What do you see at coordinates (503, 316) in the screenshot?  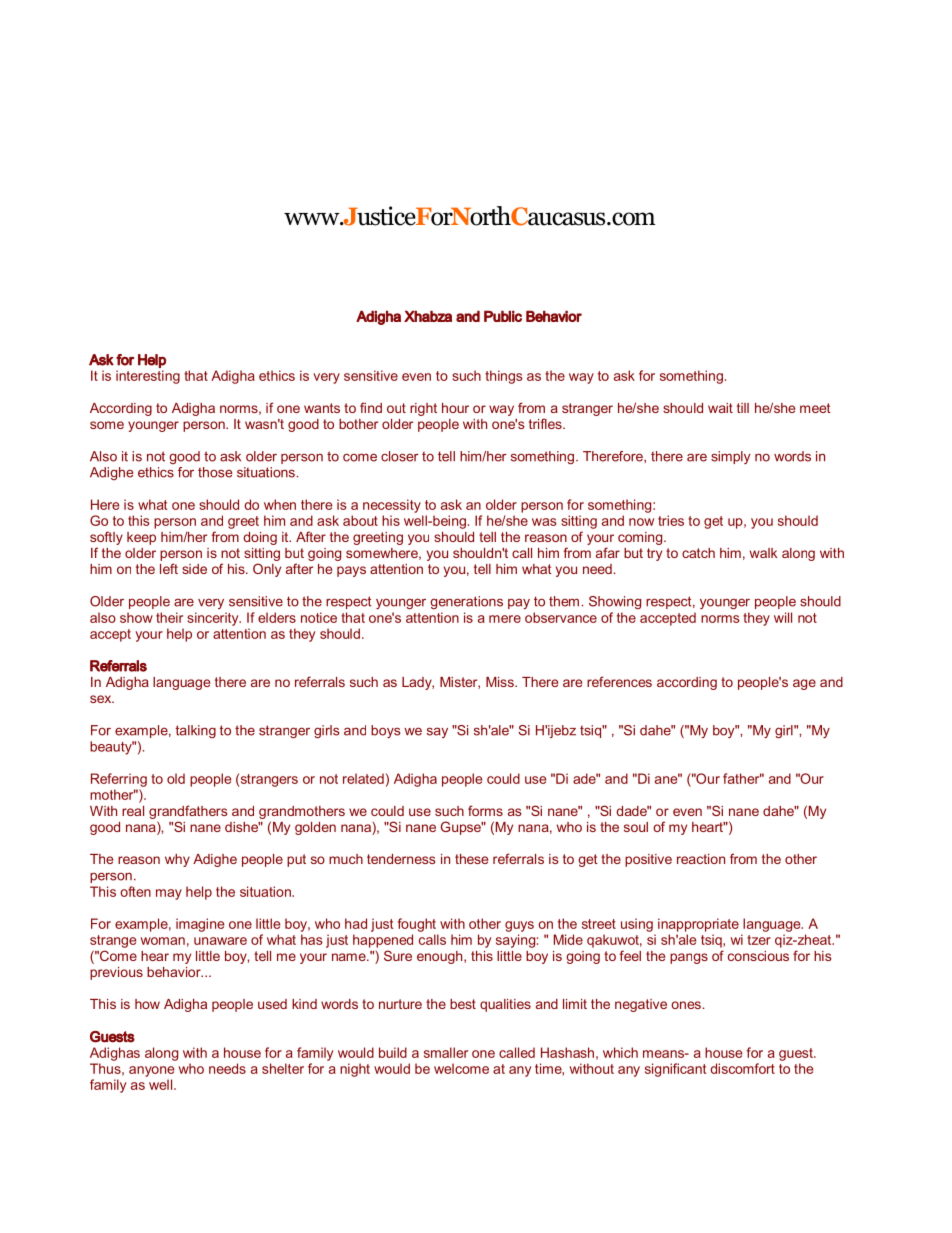 I see `Public` at bounding box center [503, 316].
